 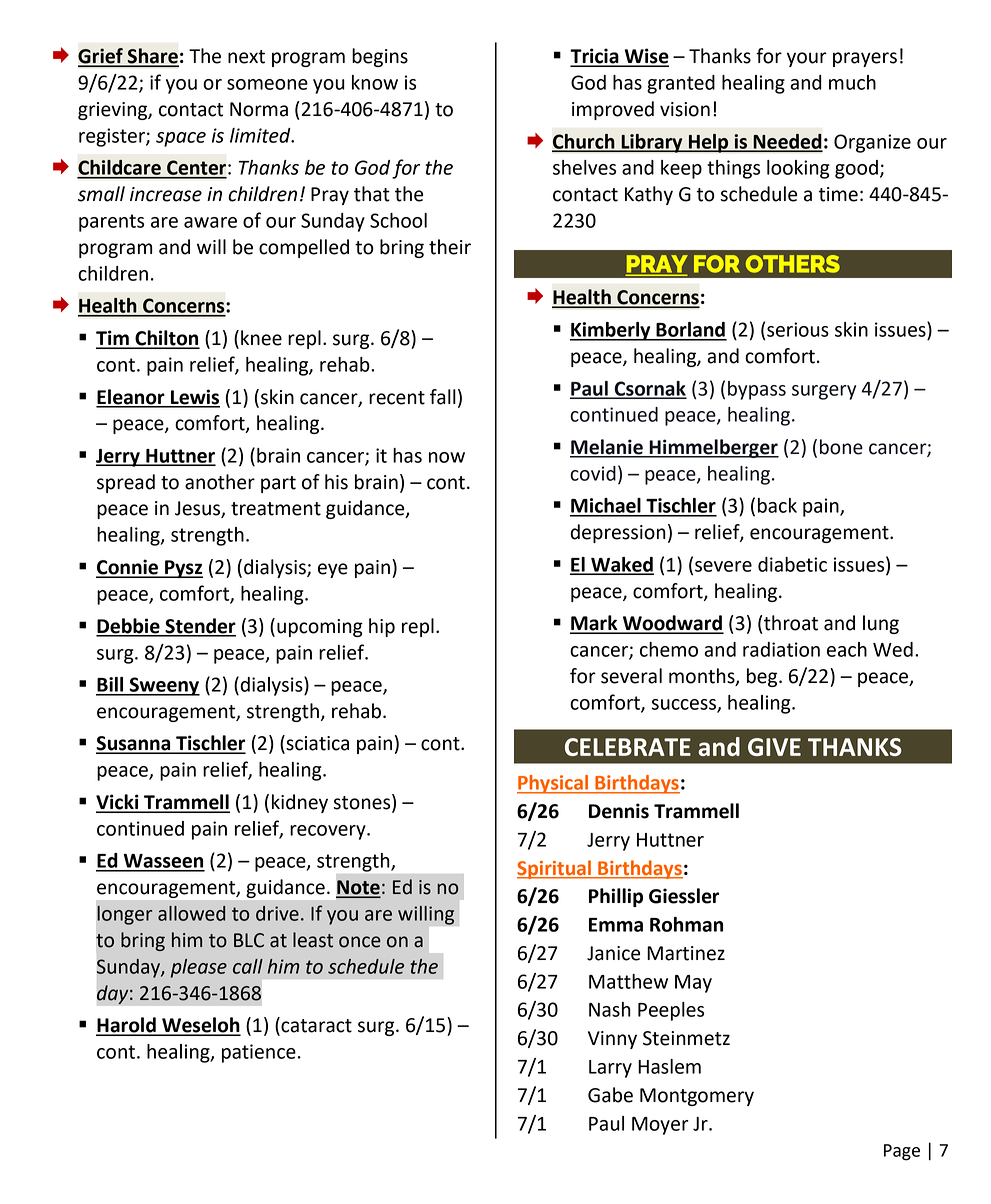 I want to click on another, so click(x=220, y=482).
